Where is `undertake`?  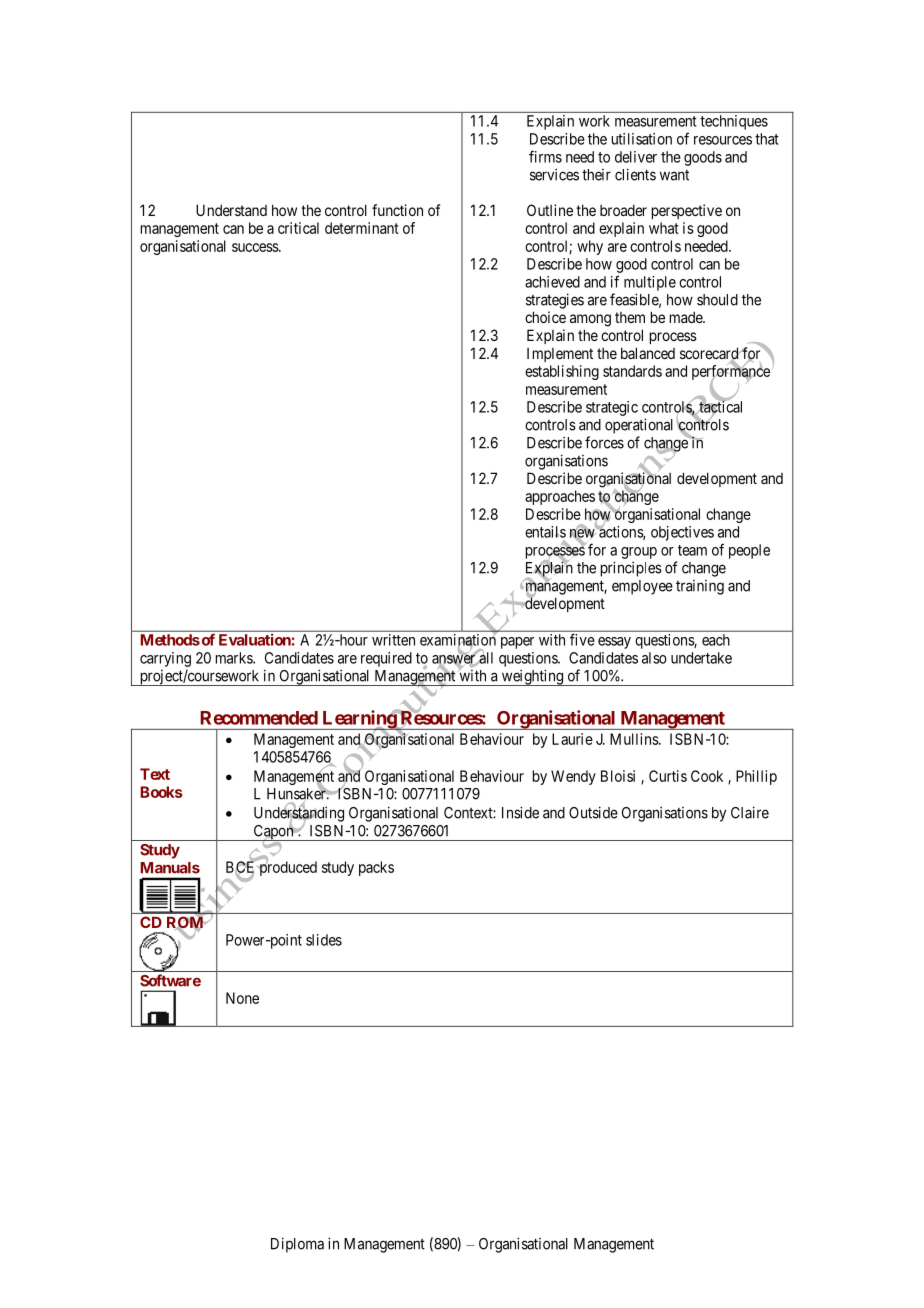
undertake is located at coordinates (701, 658).
